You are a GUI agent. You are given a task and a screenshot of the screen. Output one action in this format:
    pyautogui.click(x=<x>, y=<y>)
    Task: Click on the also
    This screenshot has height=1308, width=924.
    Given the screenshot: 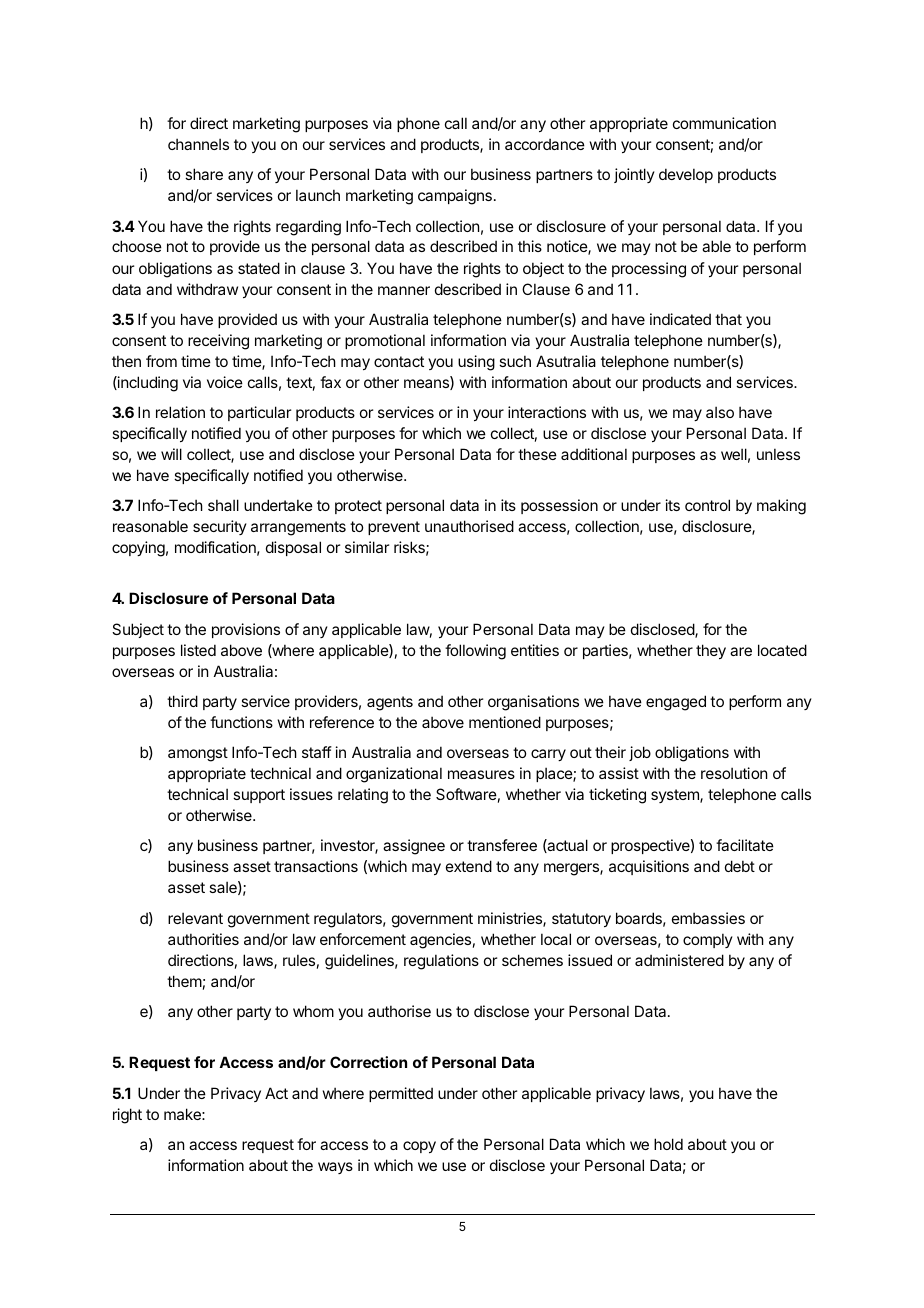 What is the action you would take?
    pyautogui.click(x=720, y=412)
